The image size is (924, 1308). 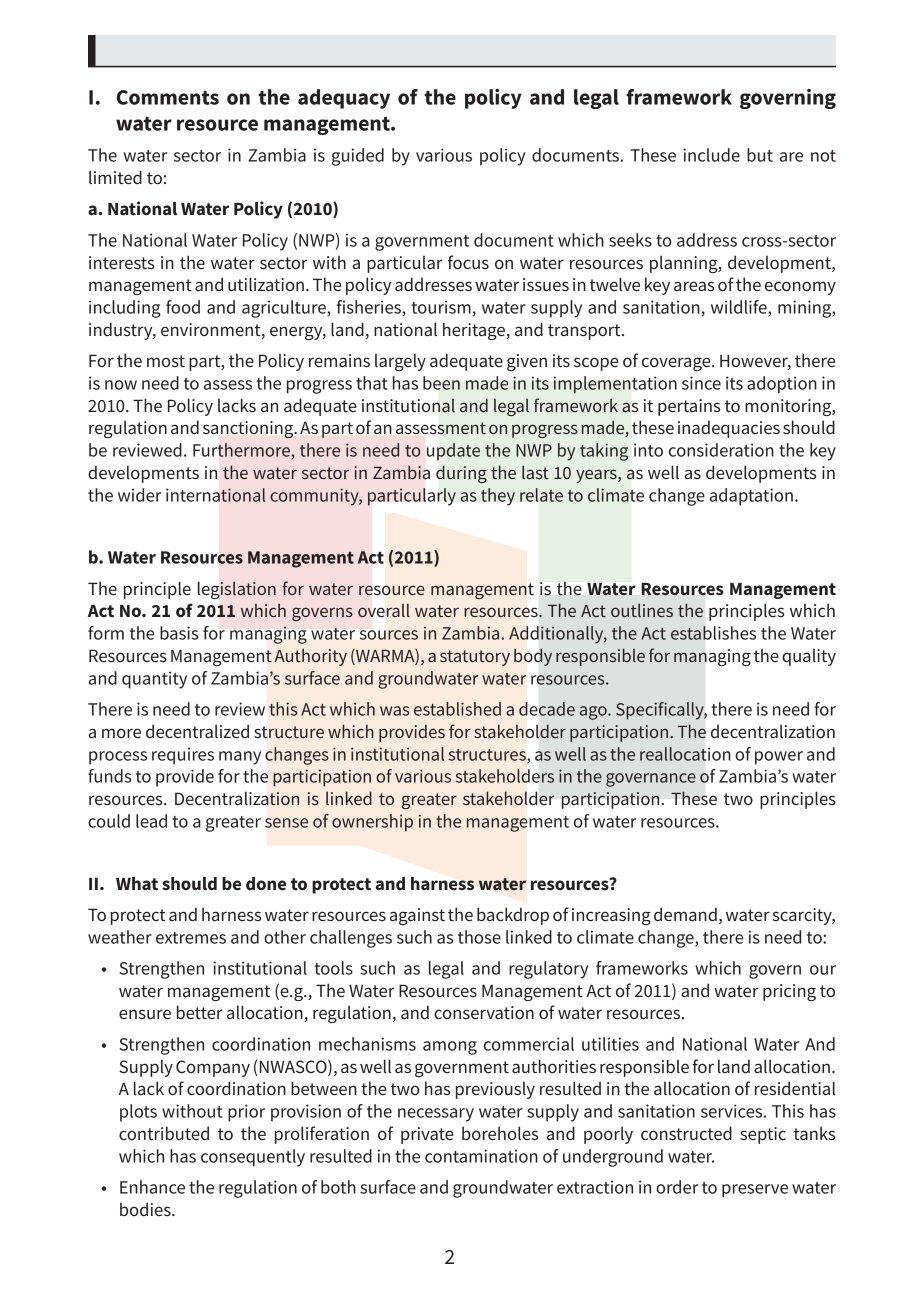 What do you see at coordinates (168, 97) in the image?
I see `Comments` at bounding box center [168, 97].
